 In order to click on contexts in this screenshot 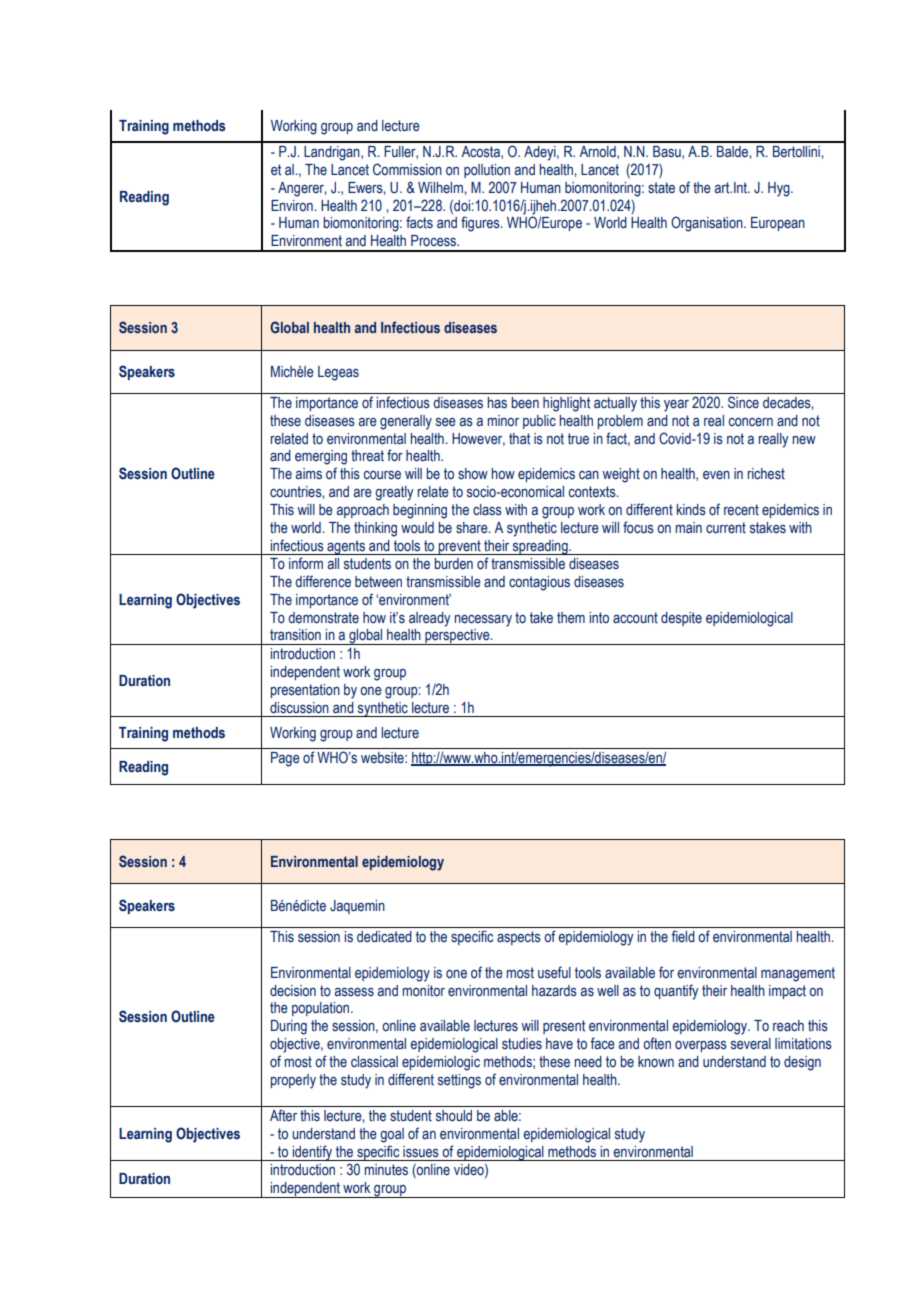, I will do `click(593, 492)`.
